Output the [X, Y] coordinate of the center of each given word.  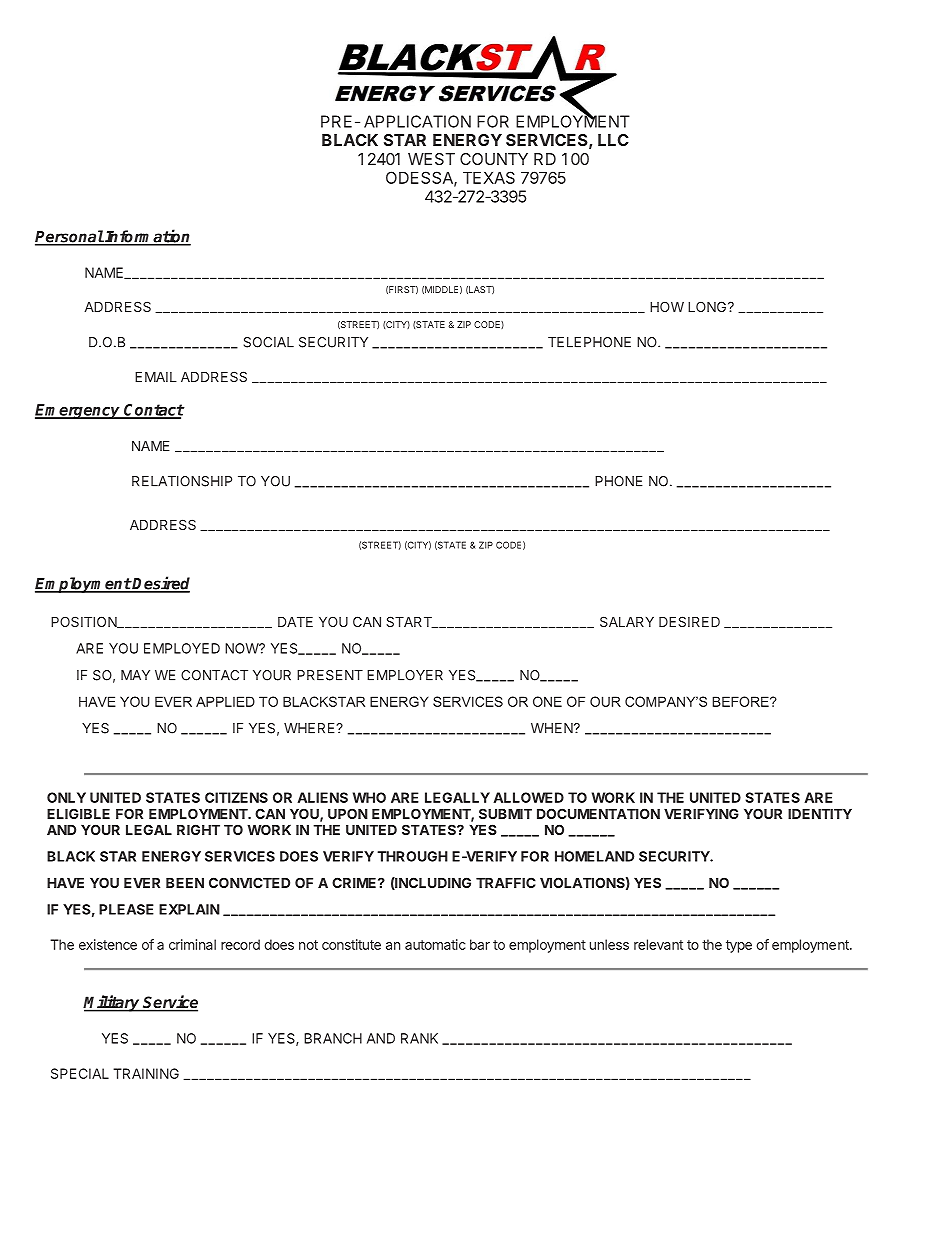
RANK [419, 1038]
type [739, 946]
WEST [431, 159]
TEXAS [489, 177]
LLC [613, 140]
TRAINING [146, 1073]
